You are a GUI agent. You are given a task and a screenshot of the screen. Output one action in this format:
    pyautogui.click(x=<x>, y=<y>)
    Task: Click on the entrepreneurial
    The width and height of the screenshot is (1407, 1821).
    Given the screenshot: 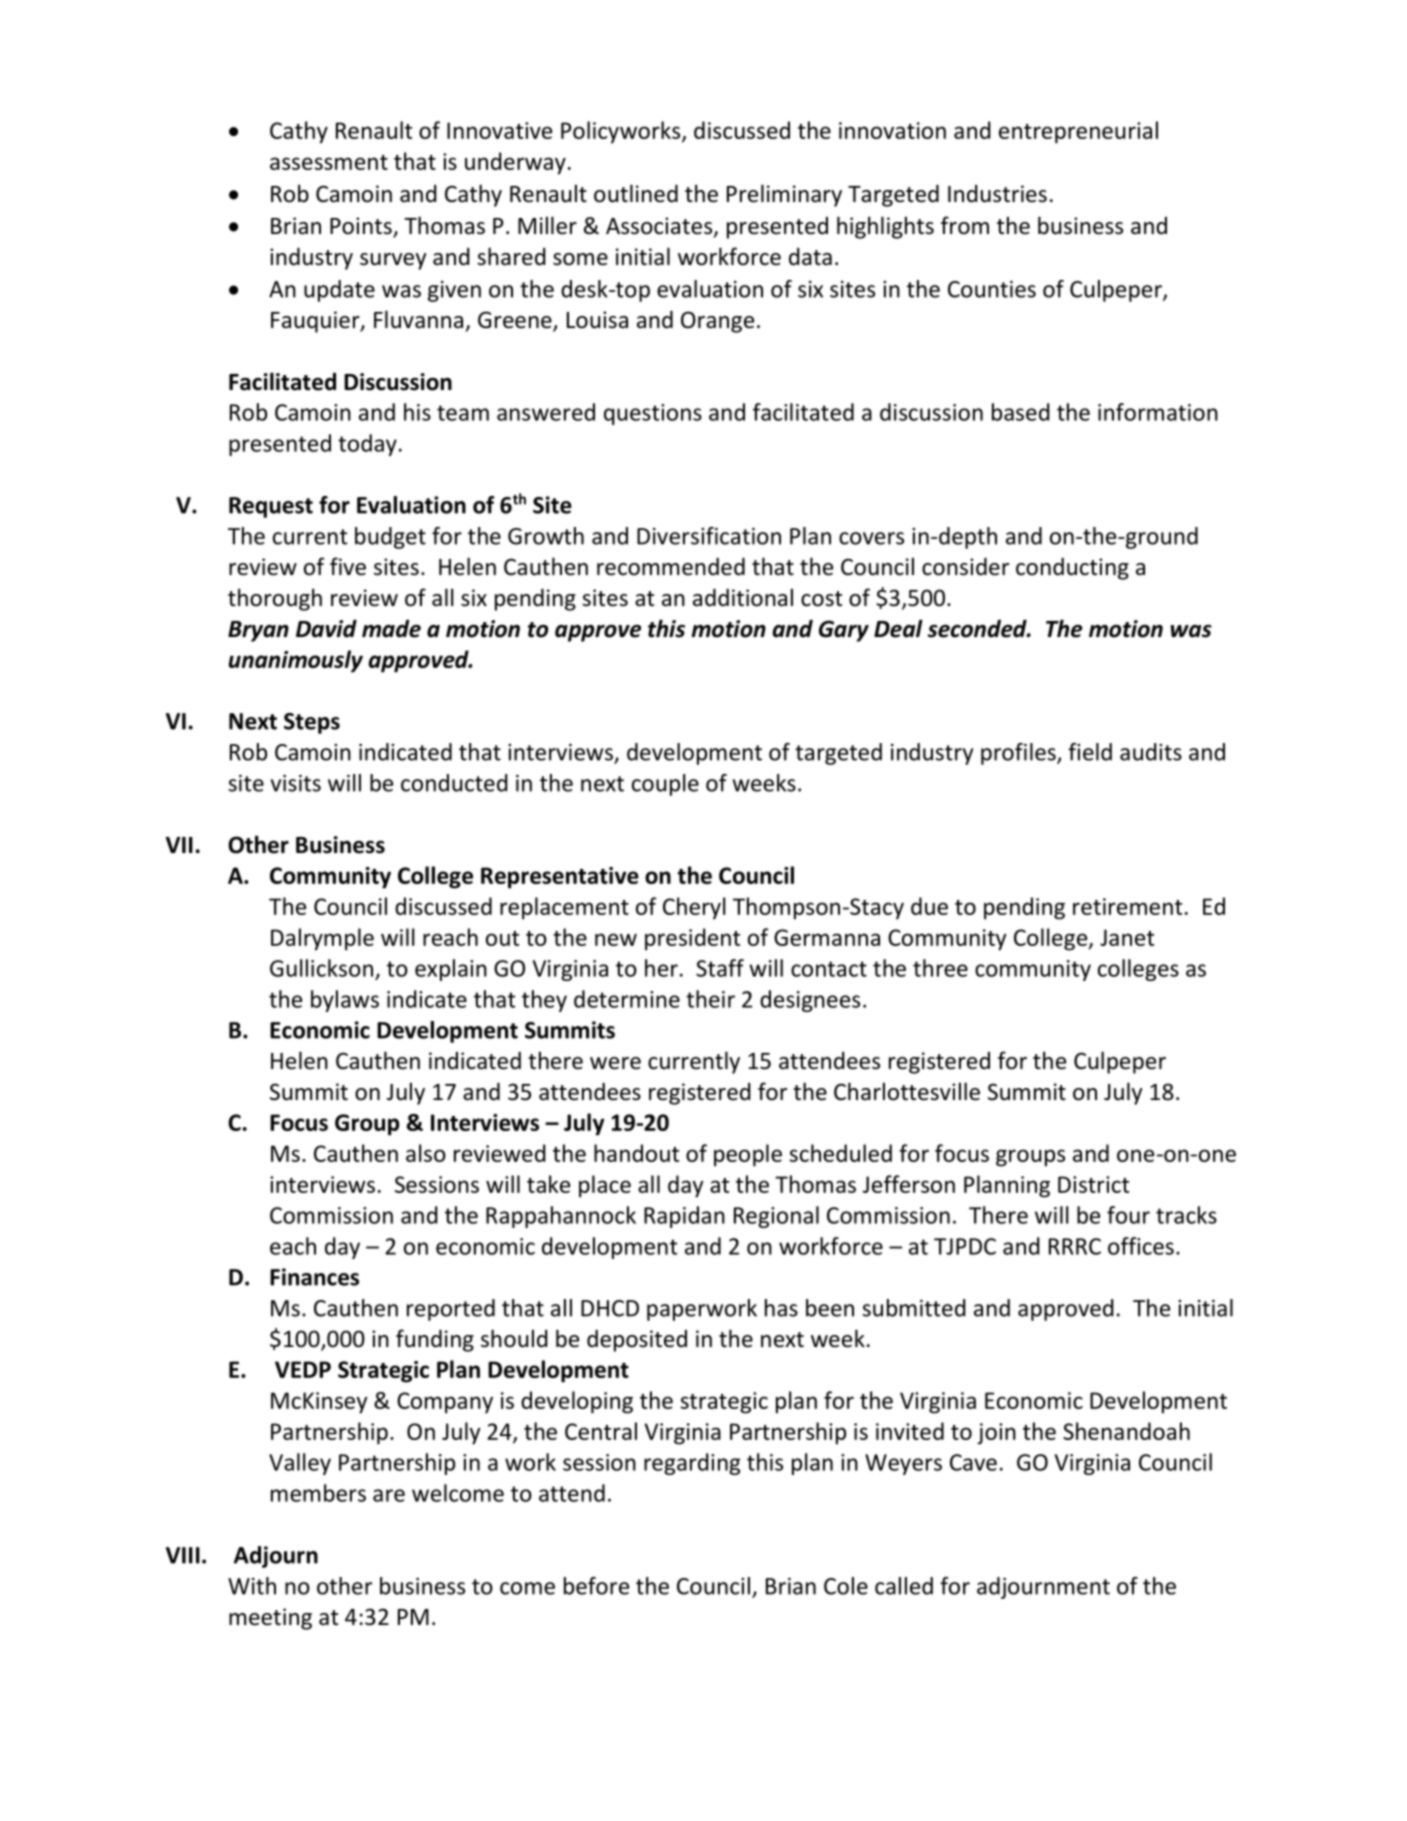 What is the action you would take?
    pyautogui.click(x=1078, y=132)
